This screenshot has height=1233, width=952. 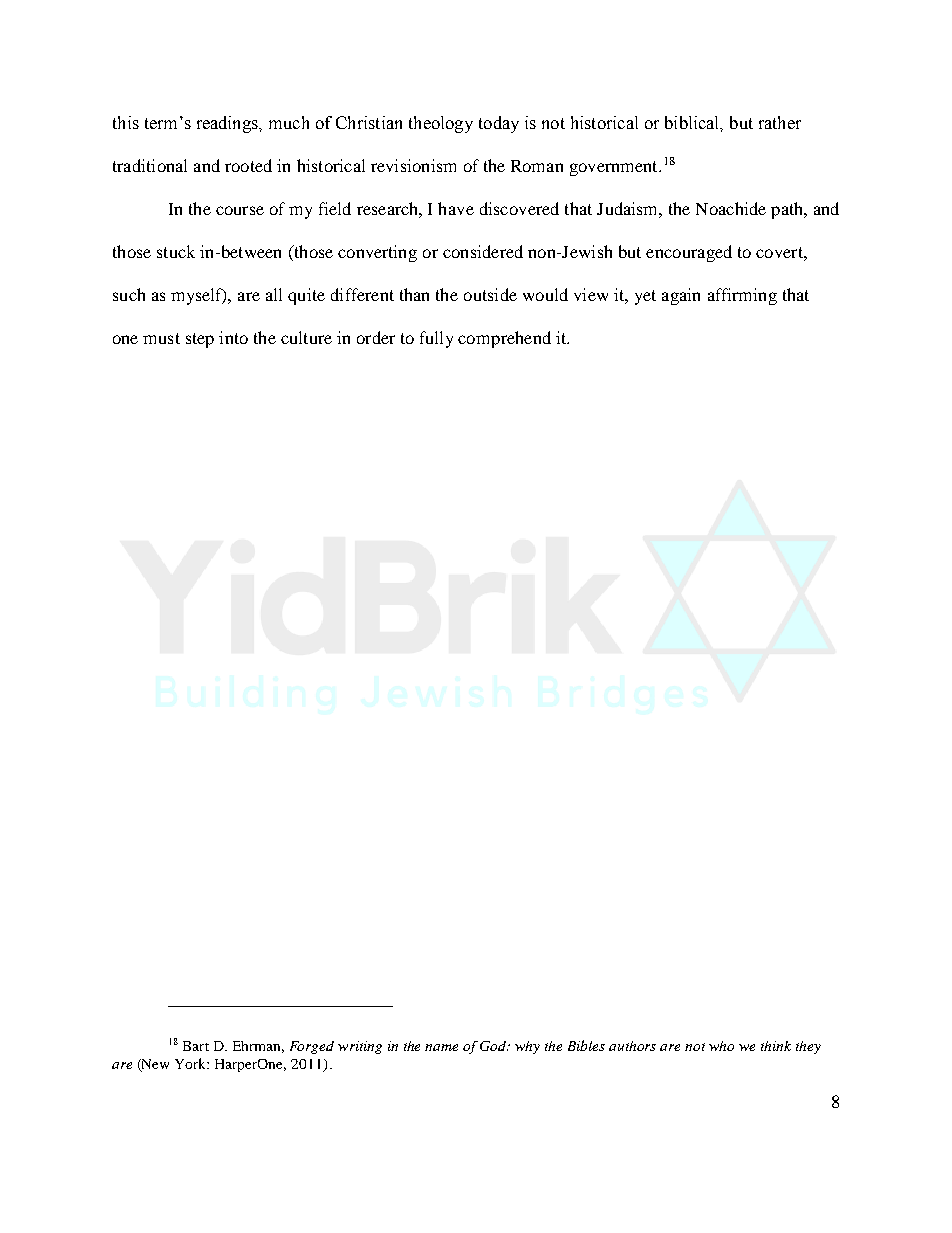 What do you see at coordinates (200, 340) in the screenshot?
I see `step` at bounding box center [200, 340].
